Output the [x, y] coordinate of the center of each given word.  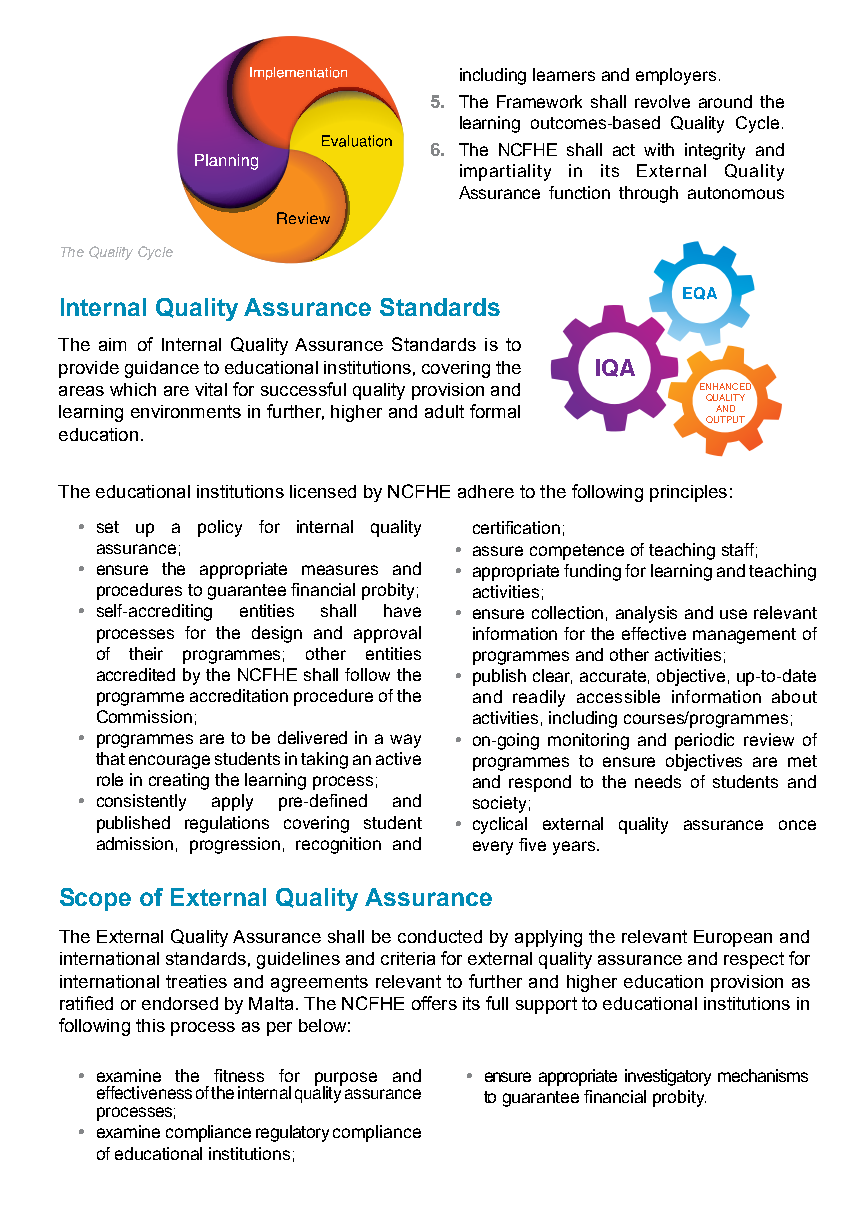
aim [112, 344]
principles [688, 493]
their [146, 653]
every [493, 848]
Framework [539, 101]
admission [135, 843]
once [797, 825]
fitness [239, 1075]
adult [444, 411]
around [725, 101]
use [733, 614]
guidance [162, 369]
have [402, 610]
